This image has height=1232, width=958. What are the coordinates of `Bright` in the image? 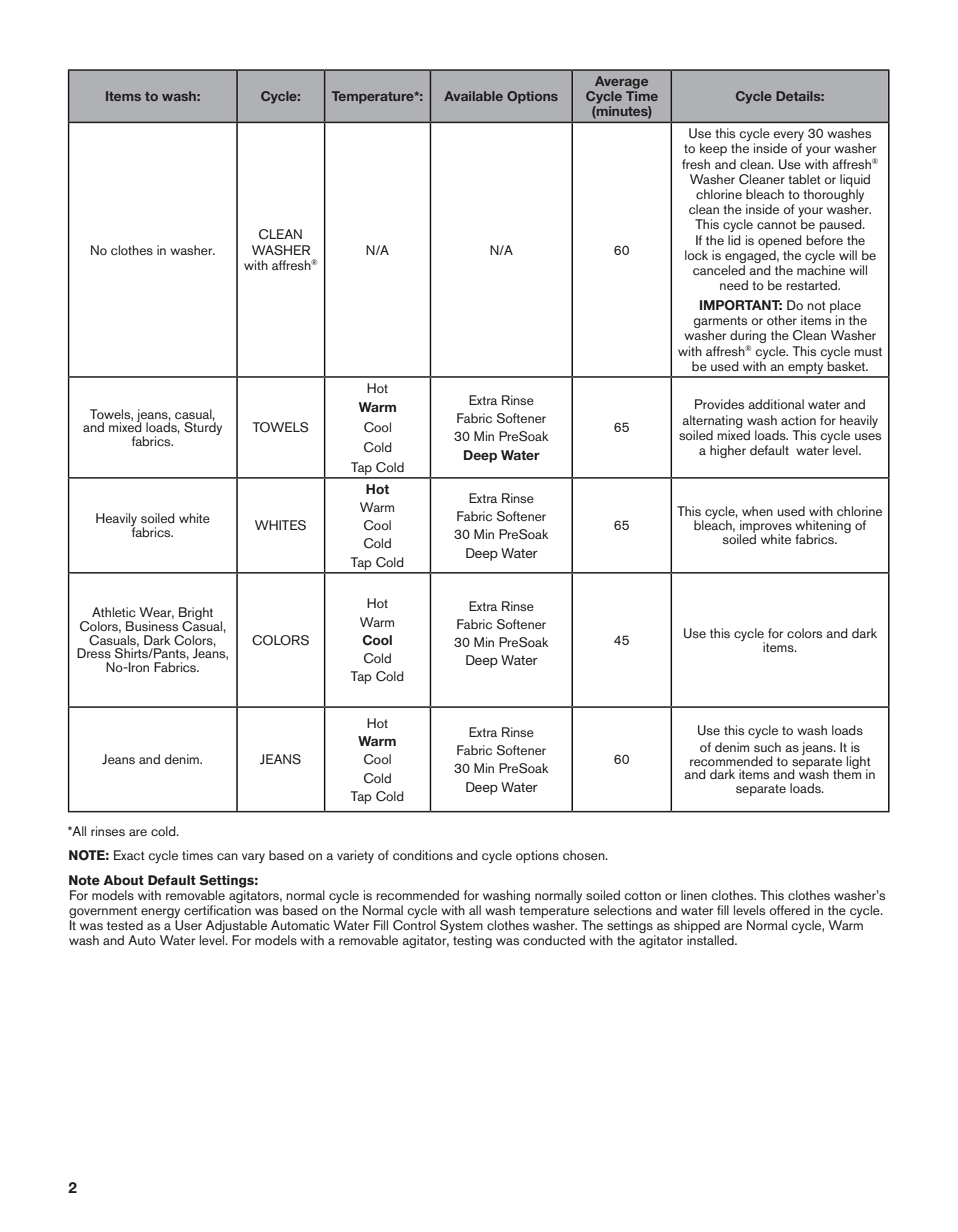 It's located at (196, 615).
